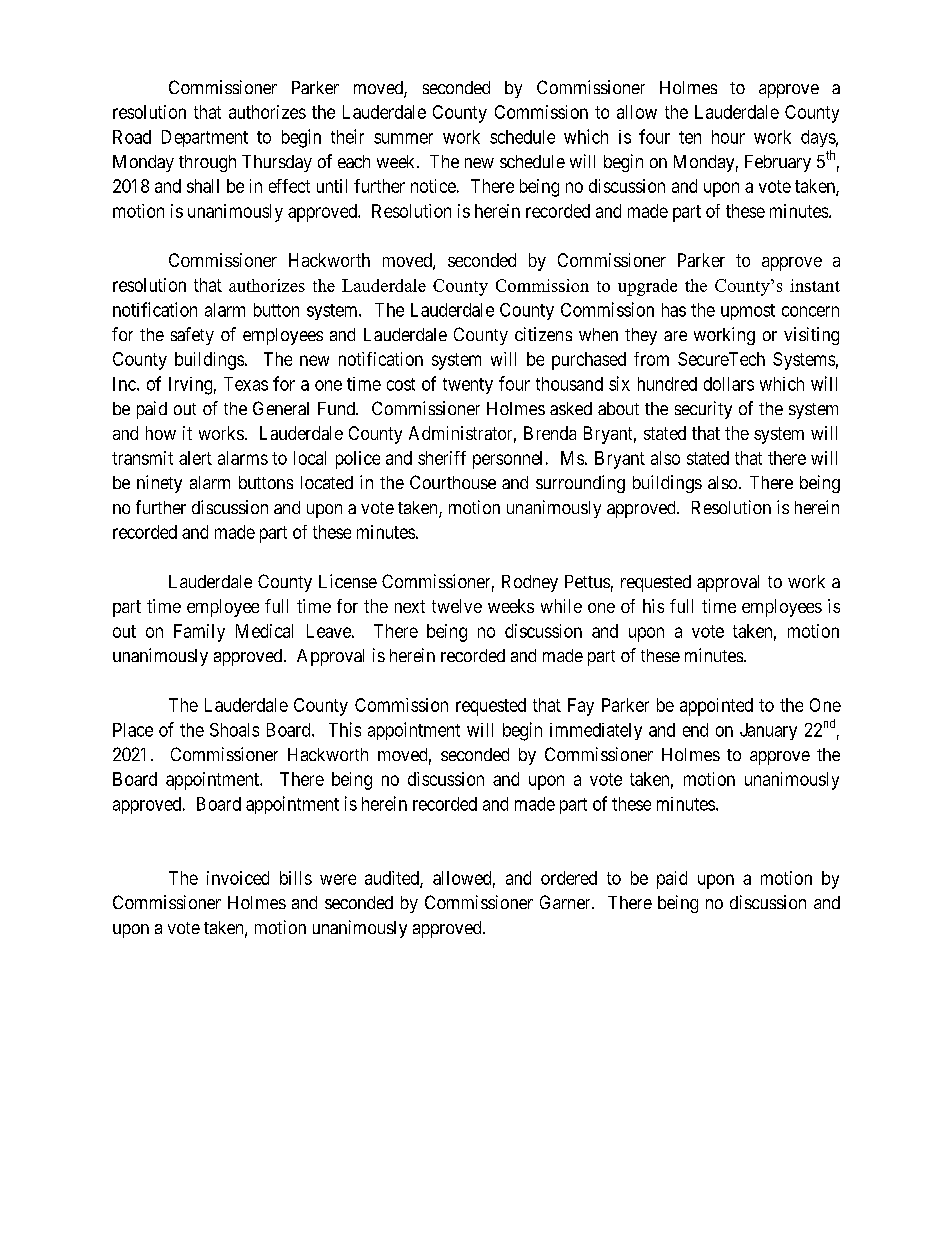 This screenshot has height=1233, width=952. What do you see at coordinates (580, 484) in the screenshot?
I see `surrounding` at bounding box center [580, 484].
